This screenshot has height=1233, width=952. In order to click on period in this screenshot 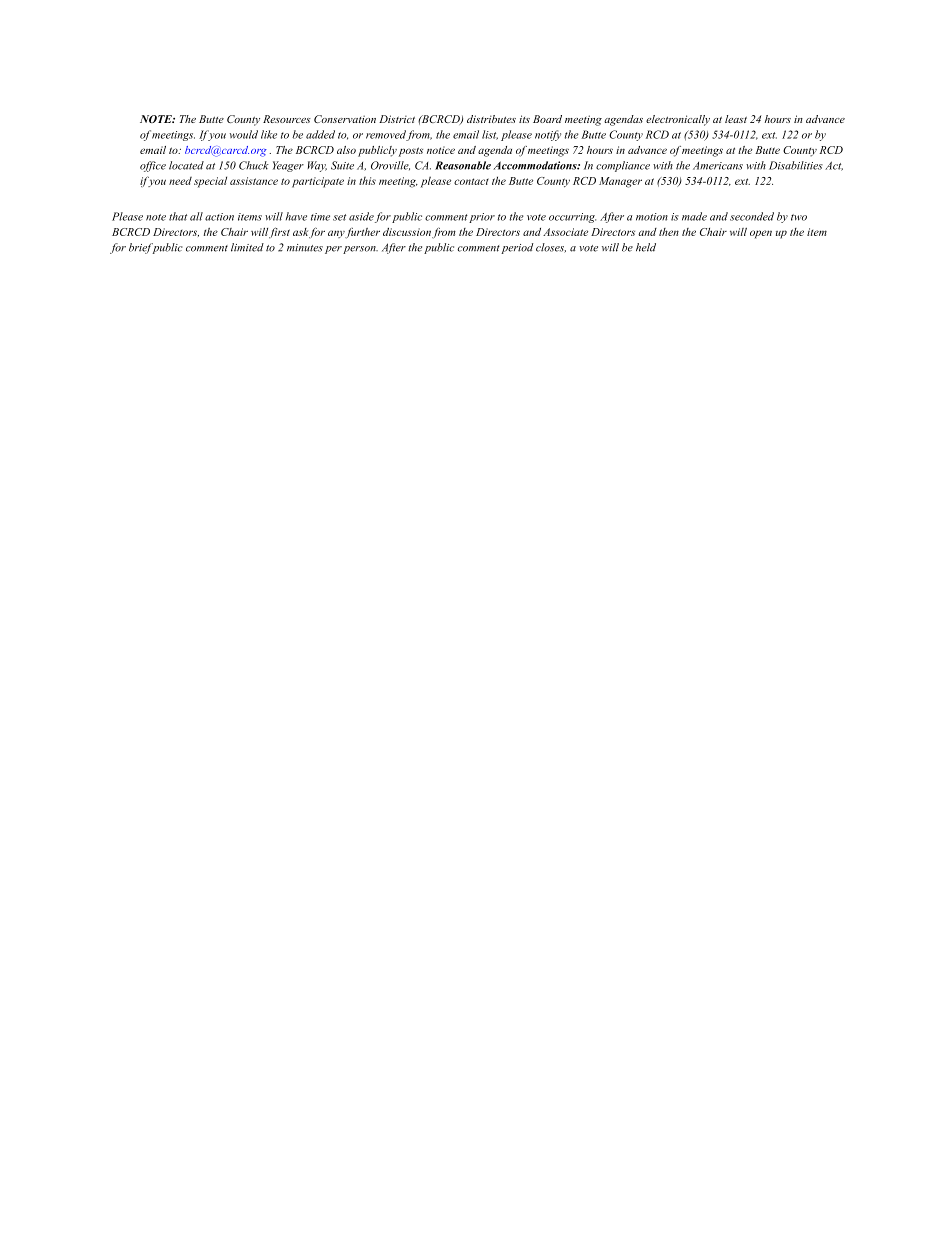, I will do `click(517, 248)`.
